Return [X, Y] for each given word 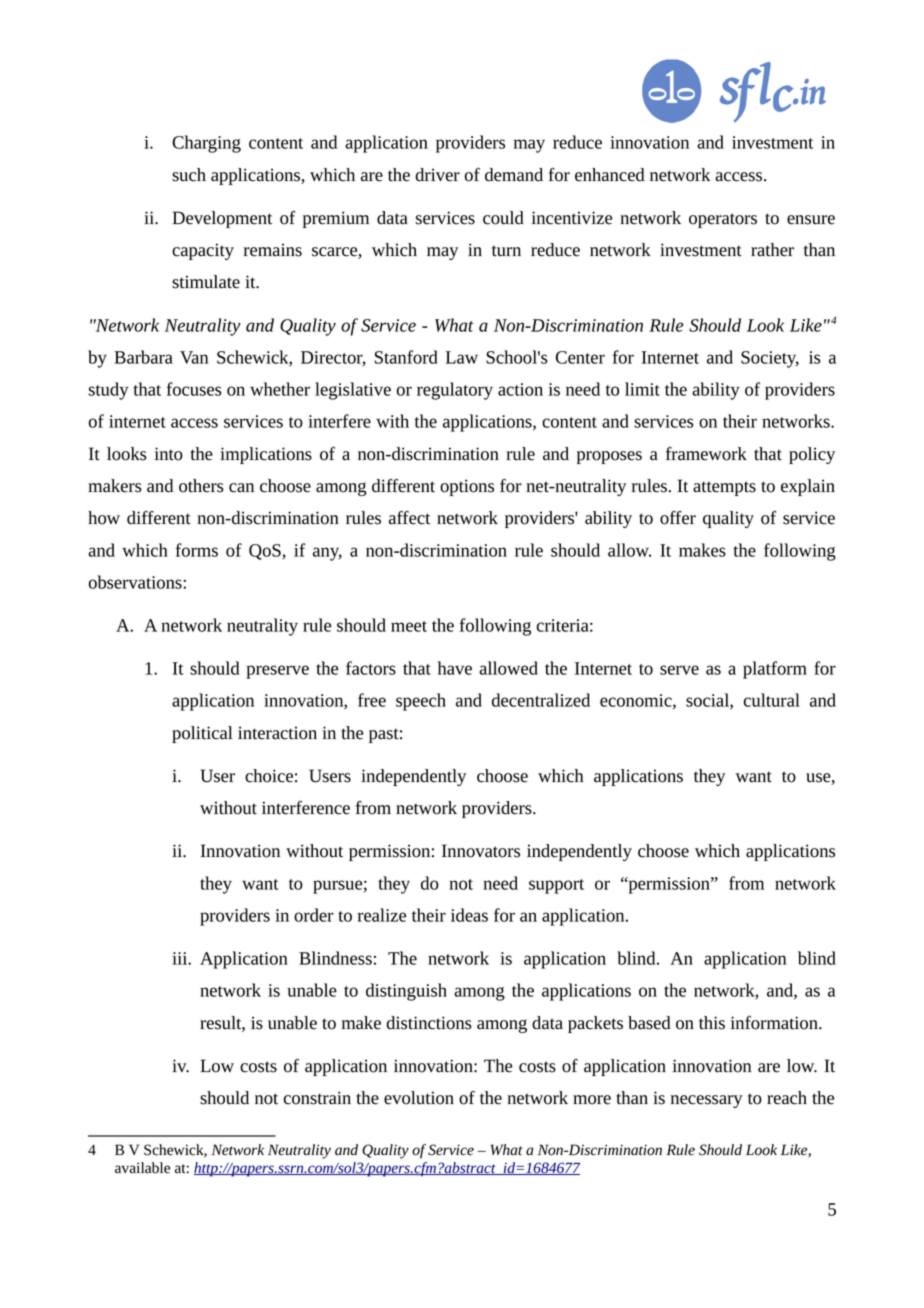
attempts [724, 488]
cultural [772, 700]
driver [437, 175]
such [189, 175]
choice [269, 776]
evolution [419, 1098]
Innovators [481, 851]
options [467, 487]
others [201, 486]
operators [723, 220]
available [142, 1168]
